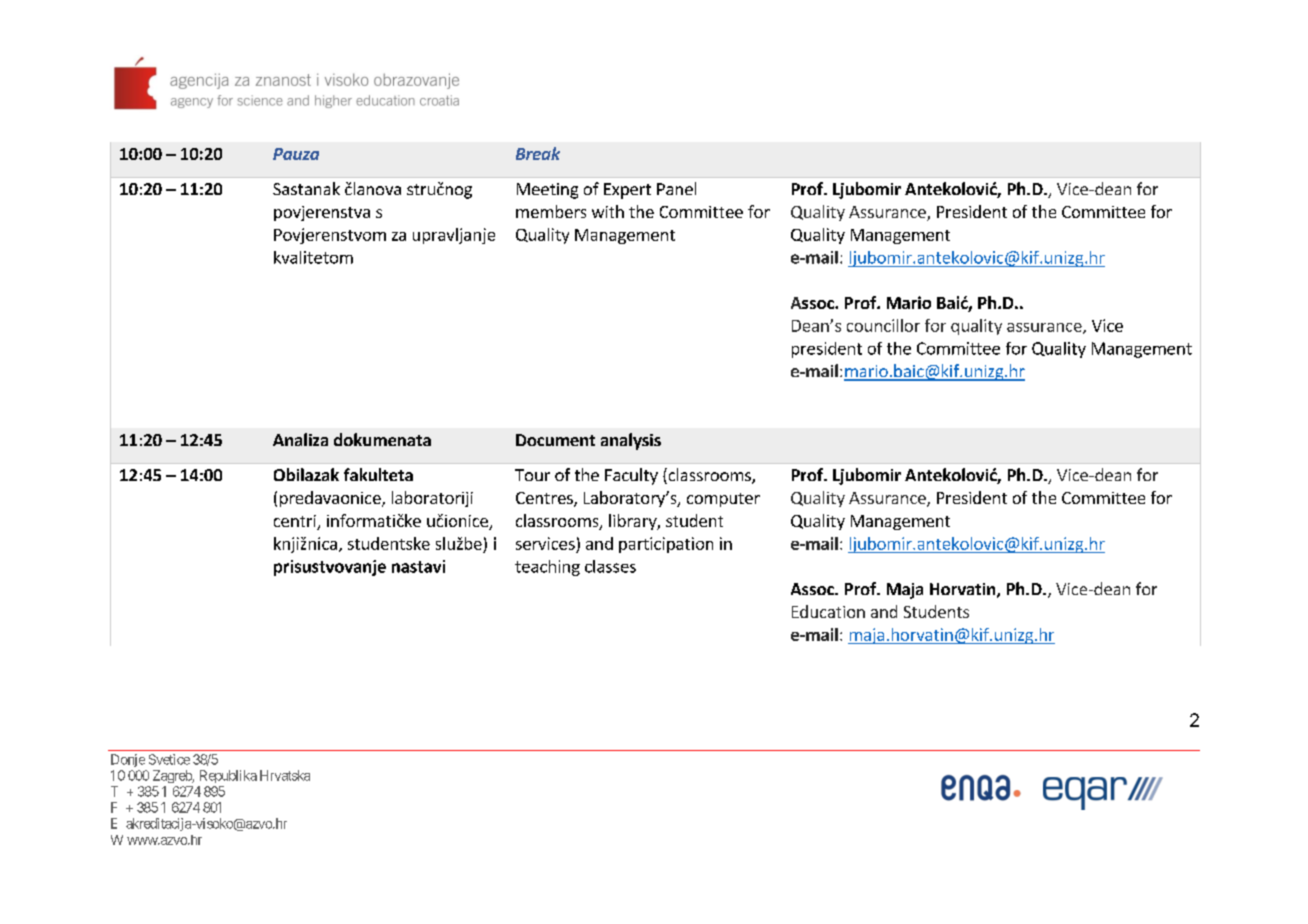  What do you see at coordinates (545, 499) in the image?
I see `Centres` at bounding box center [545, 499].
